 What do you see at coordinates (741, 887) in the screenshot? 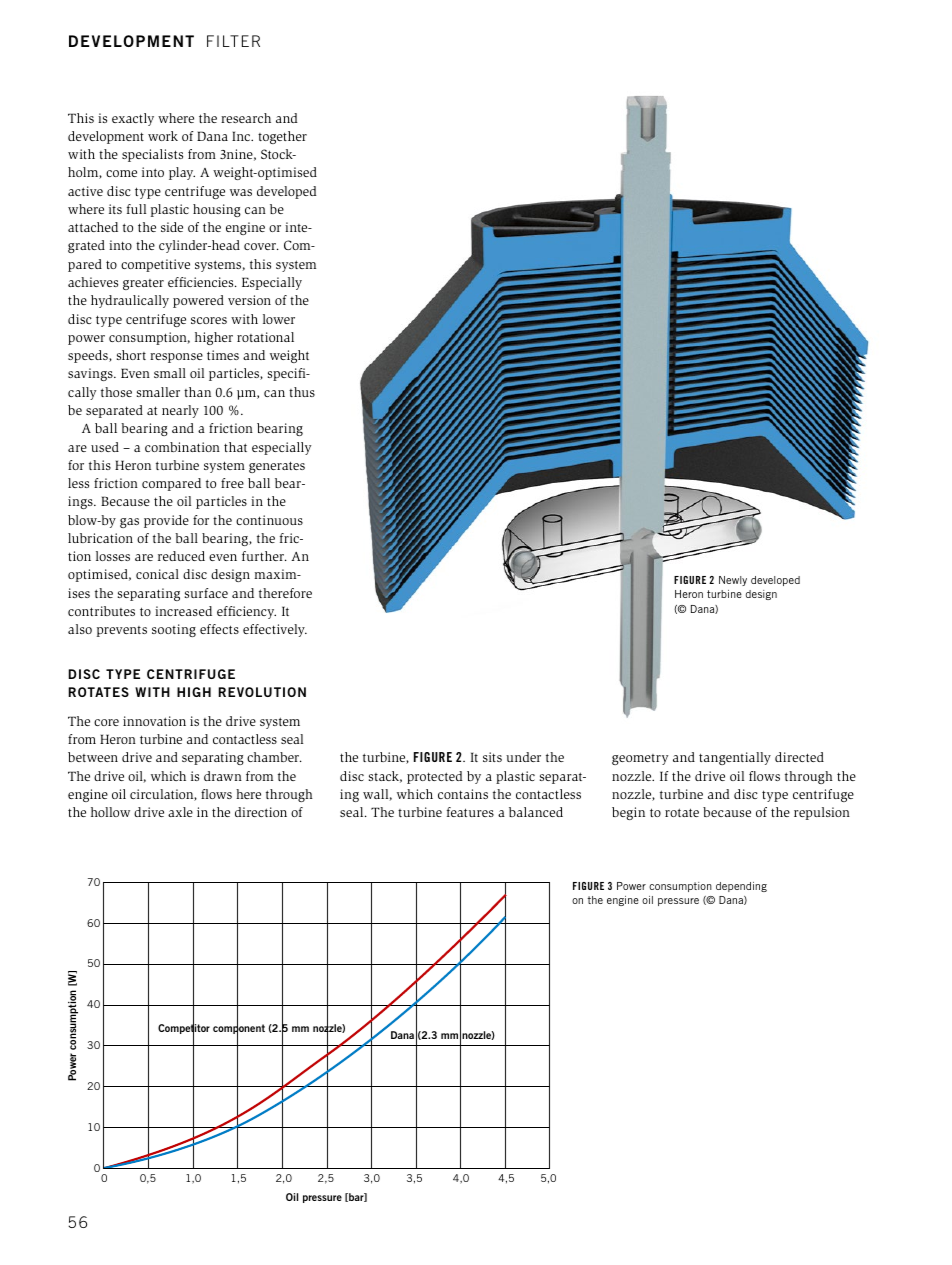
I see `depending` at bounding box center [741, 887].
